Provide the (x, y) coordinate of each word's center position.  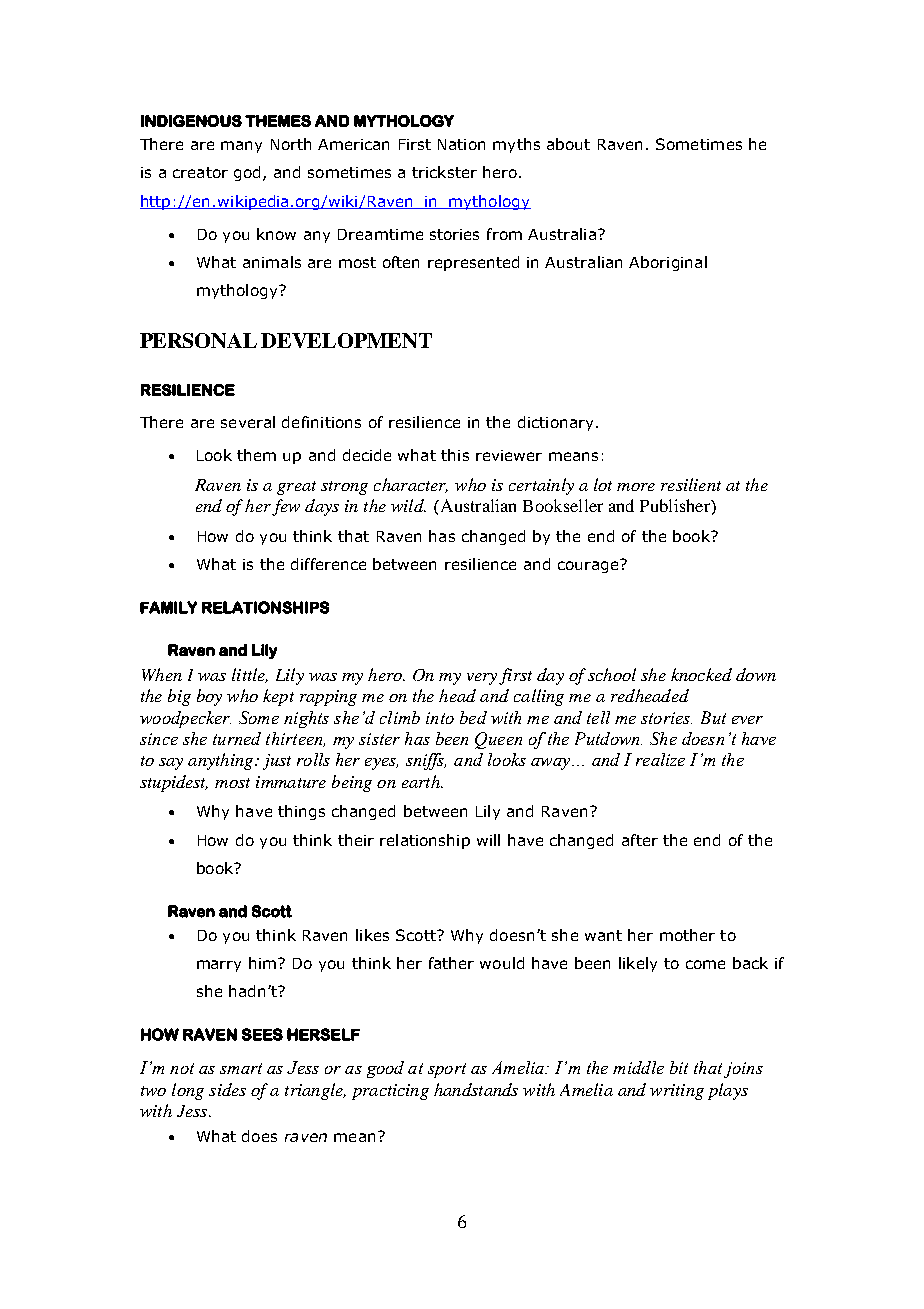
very (482, 679)
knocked (701, 674)
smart (241, 1068)
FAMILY (168, 607)
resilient (691, 484)
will (488, 840)
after (640, 840)
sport (447, 1070)
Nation (461, 144)
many (241, 147)
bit (679, 1067)
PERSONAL (198, 340)
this (455, 455)
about (568, 144)
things (301, 812)
